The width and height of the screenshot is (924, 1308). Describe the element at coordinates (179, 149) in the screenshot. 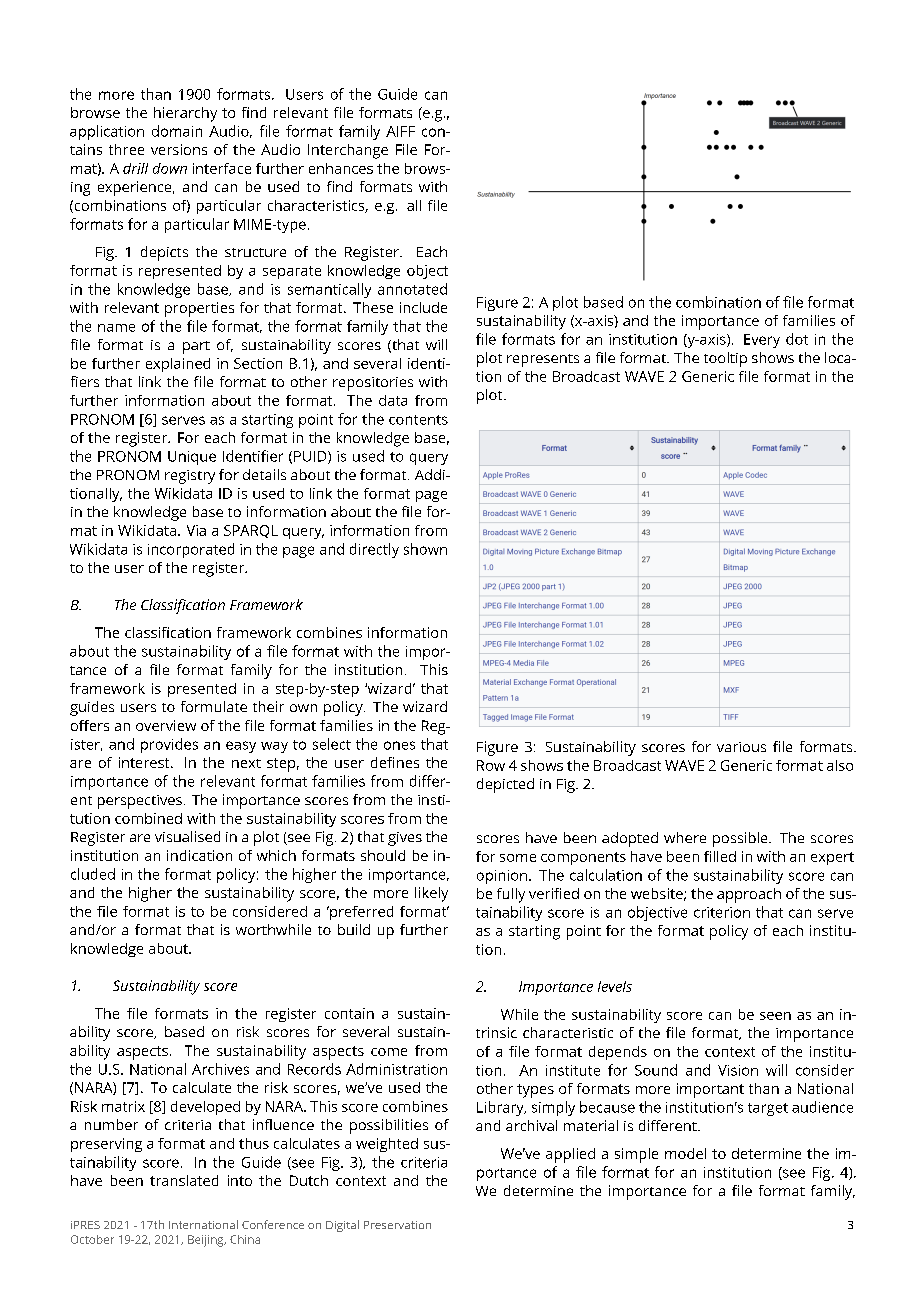

I see `versions` at that location.
